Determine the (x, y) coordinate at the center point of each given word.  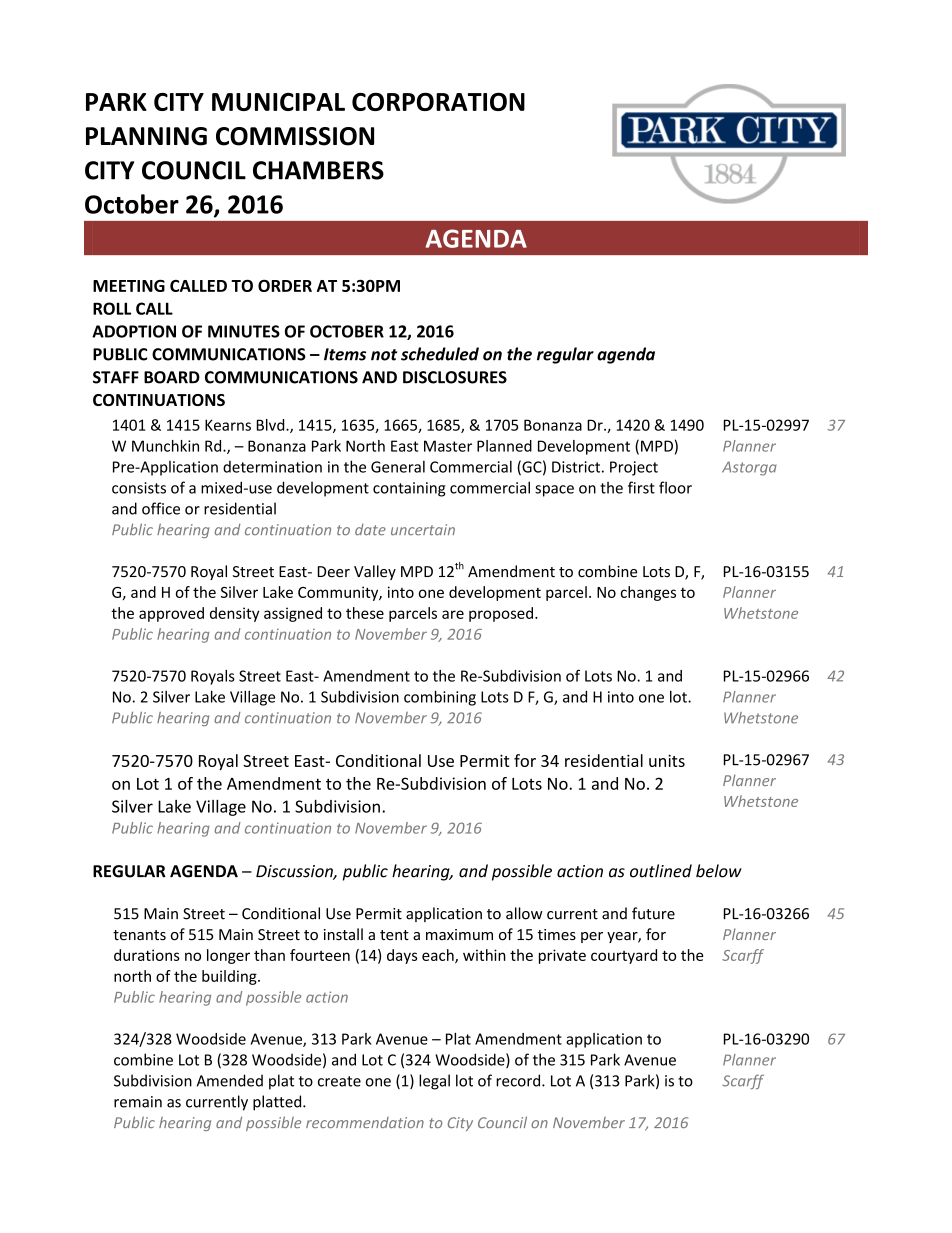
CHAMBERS (318, 170)
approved (171, 614)
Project (634, 468)
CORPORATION (438, 101)
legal (434, 1082)
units (667, 760)
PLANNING (146, 136)
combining (440, 698)
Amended (230, 1080)
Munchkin (165, 446)
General (398, 467)
